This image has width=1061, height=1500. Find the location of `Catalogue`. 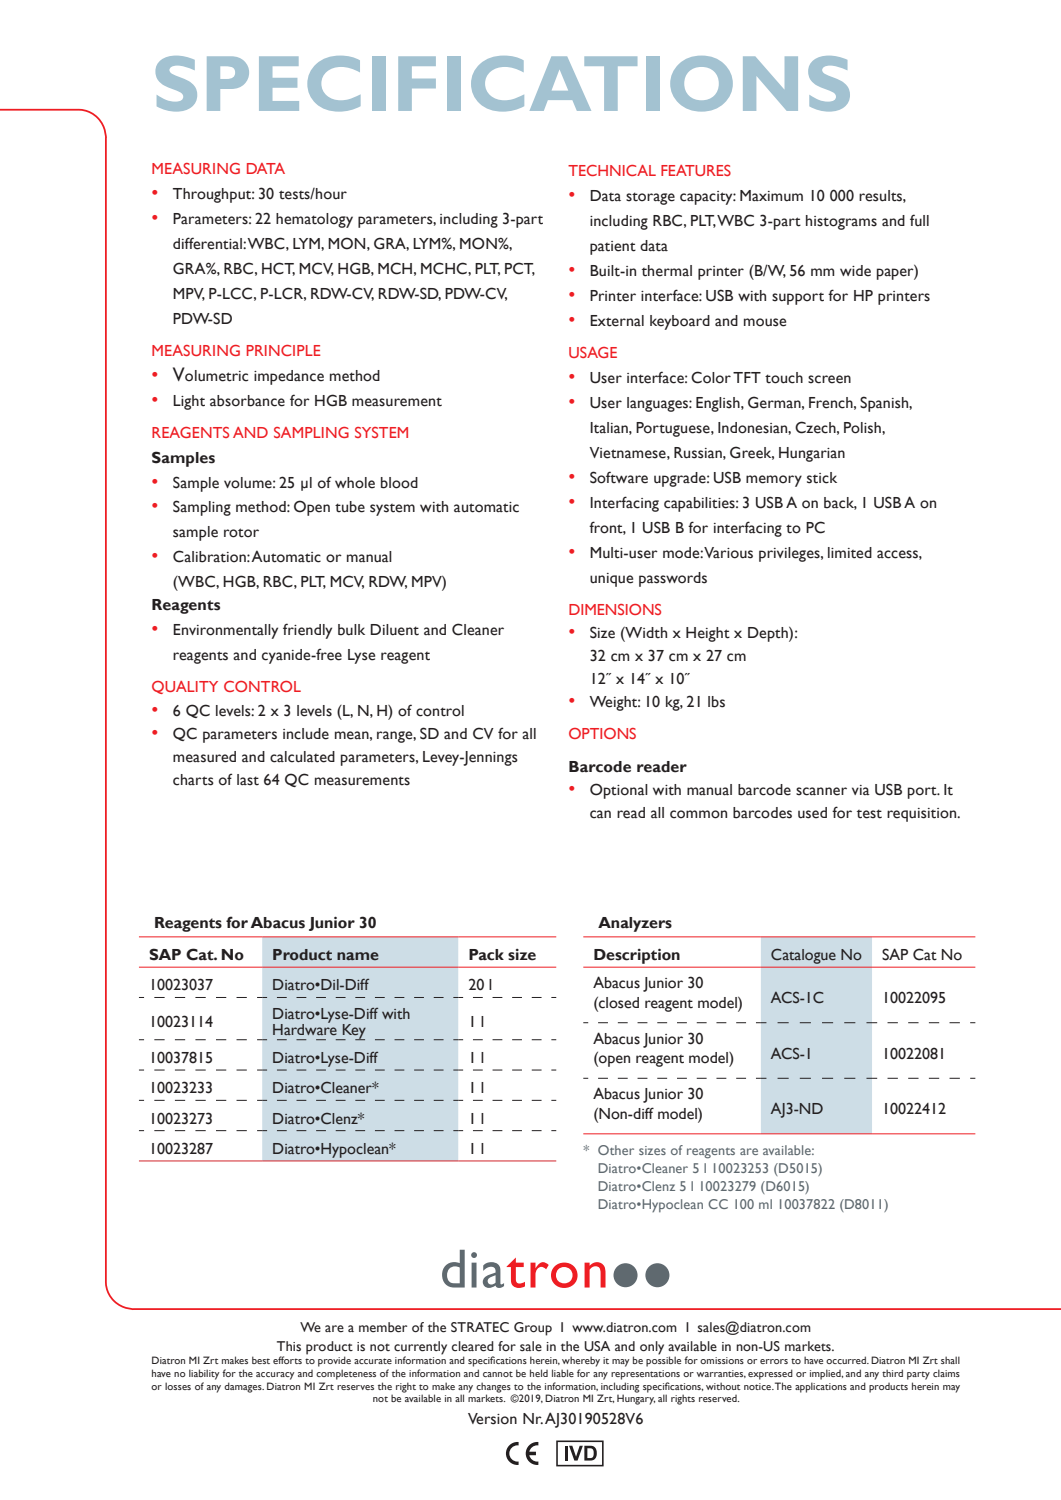

Catalogue is located at coordinates (803, 956).
